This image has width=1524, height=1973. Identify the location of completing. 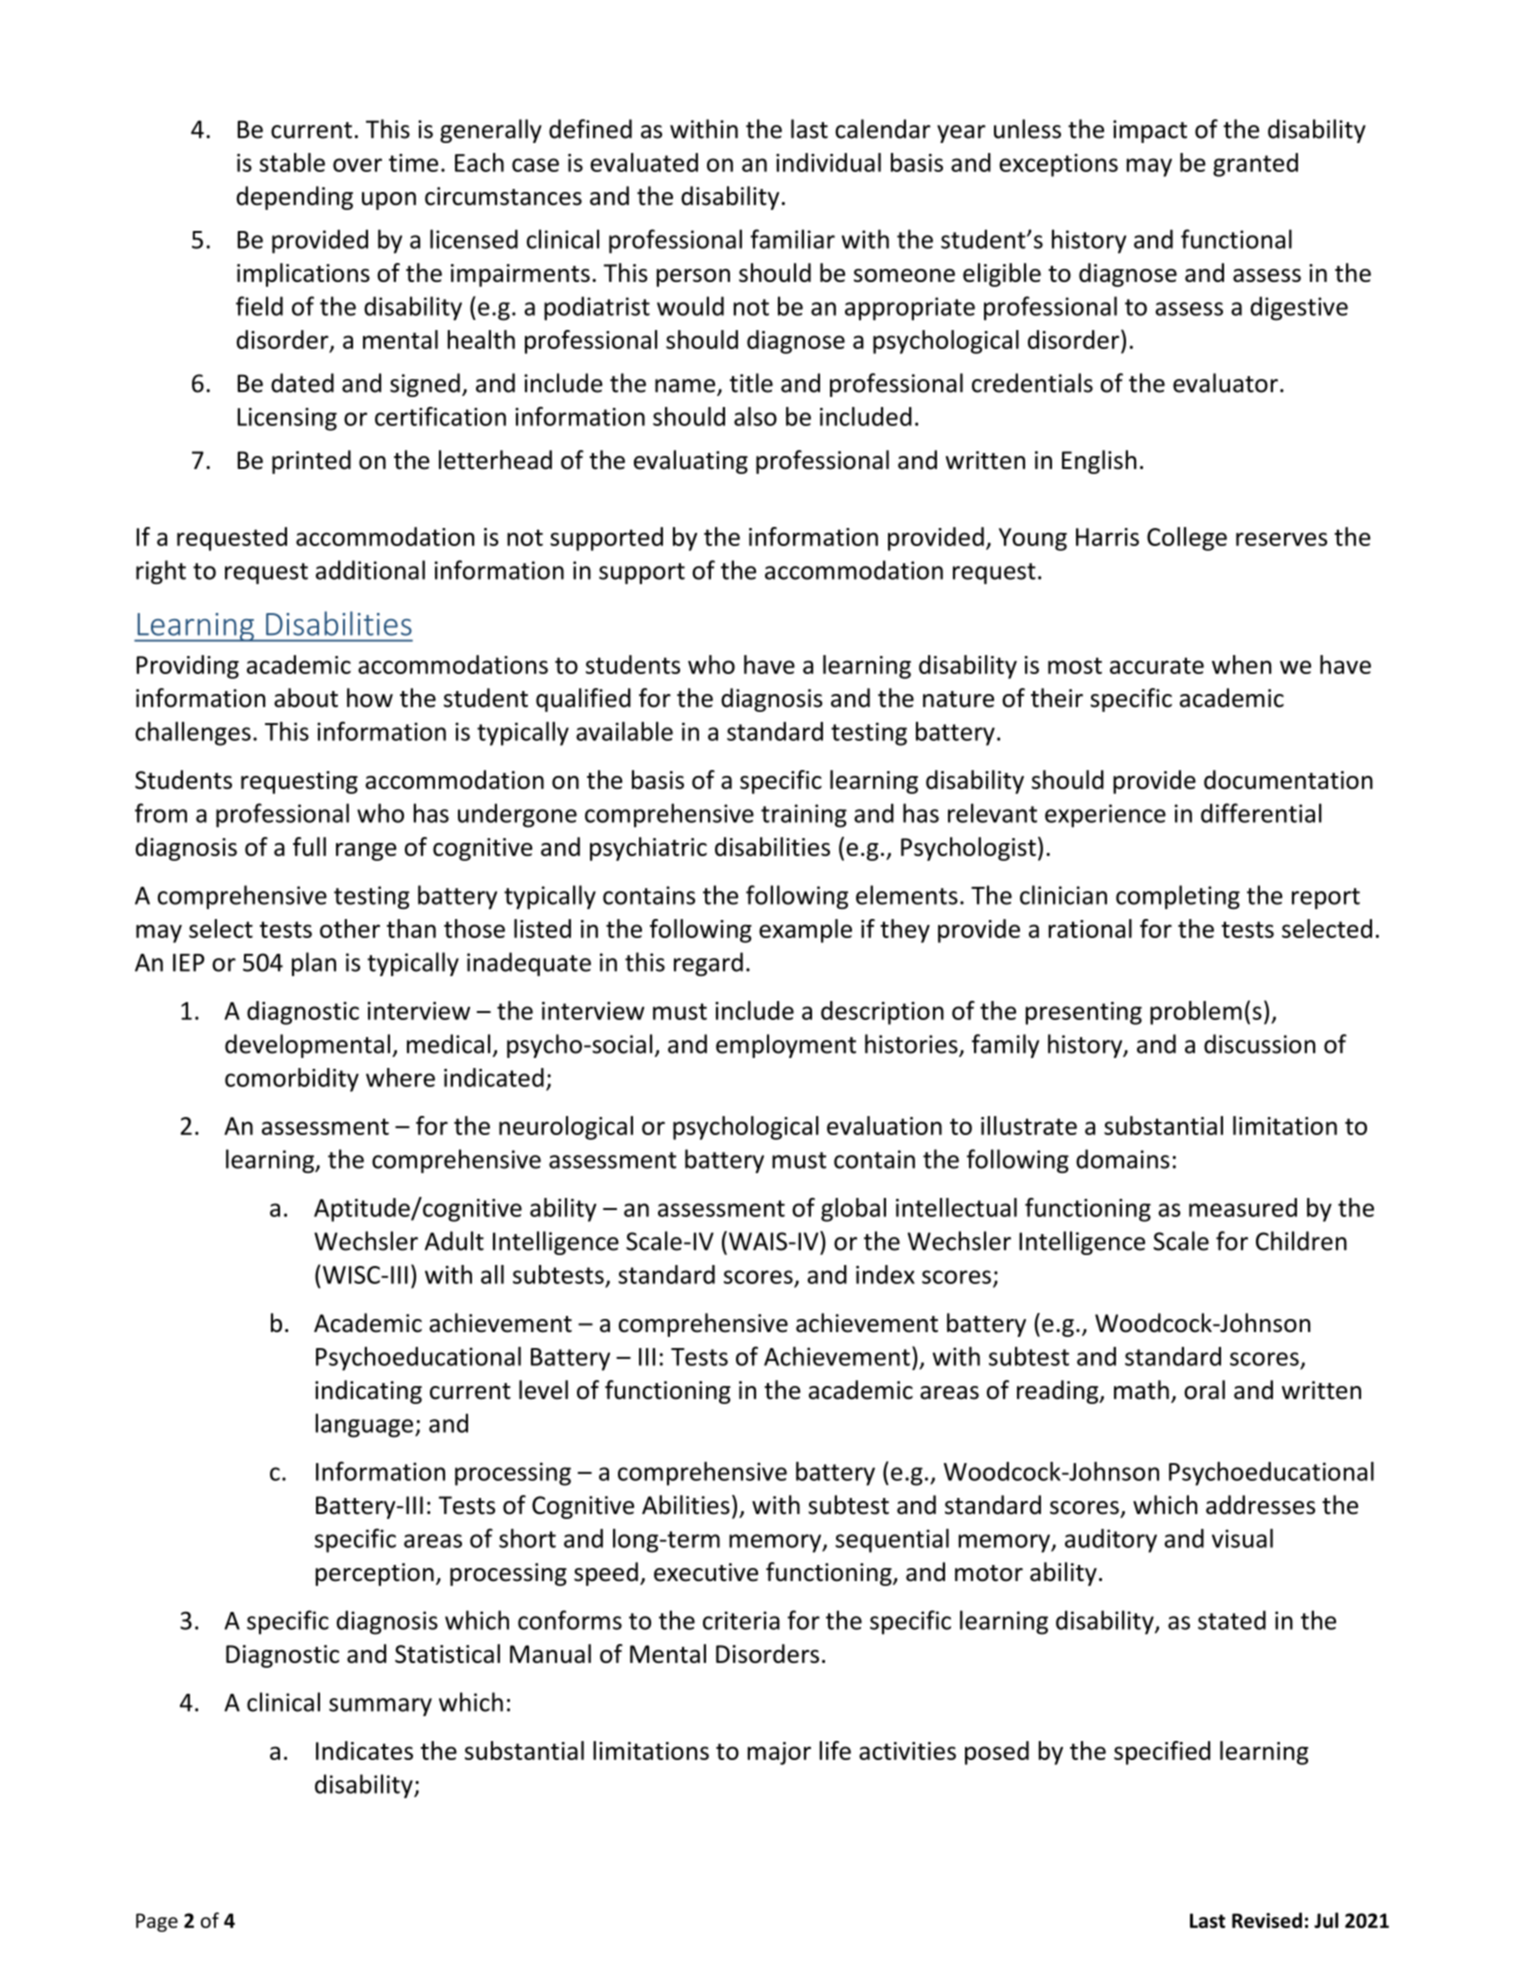
(1178, 897).
